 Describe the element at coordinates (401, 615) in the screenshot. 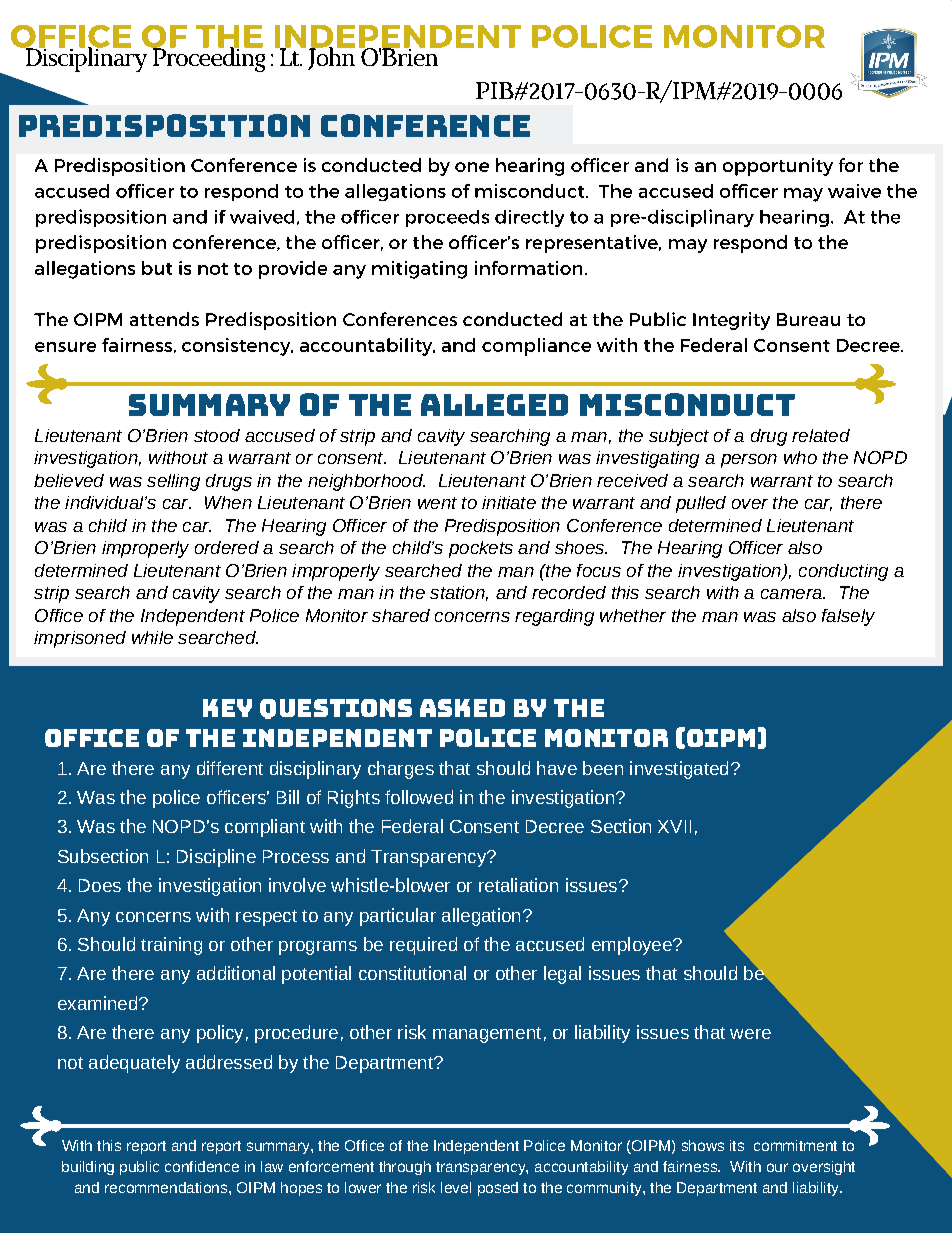

I see `shared` at that location.
